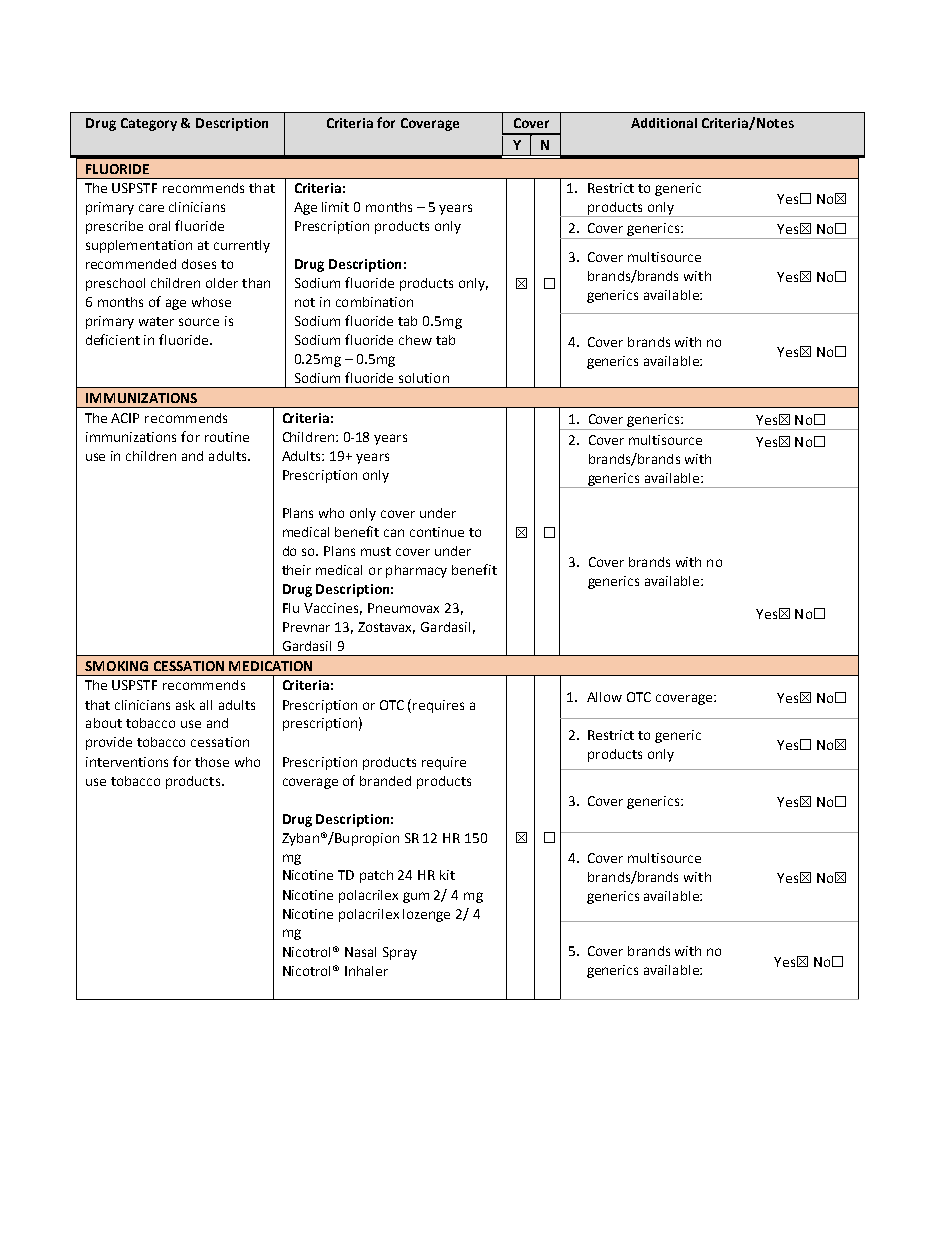 The height and width of the document is (1233, 952). Describe the element at coordinates (400, 953) in the document. I see `Spray` at that location.
